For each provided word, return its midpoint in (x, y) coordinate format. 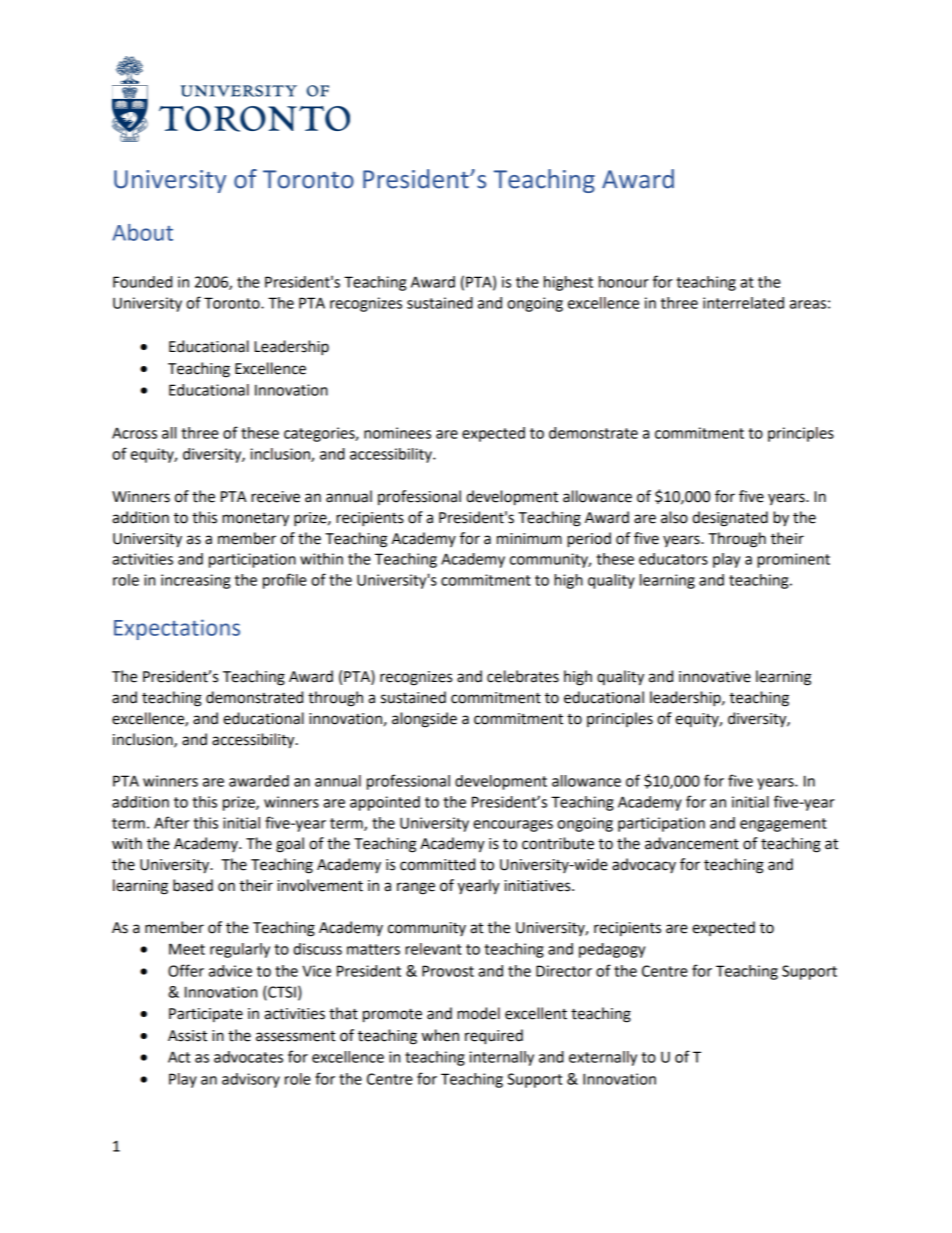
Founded (142, 282)
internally (501, 1058)
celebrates (523, 676)
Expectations (177, 629)
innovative (715, 677)
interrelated (743, 303)
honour (624, 282)
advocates (248, 1057)
